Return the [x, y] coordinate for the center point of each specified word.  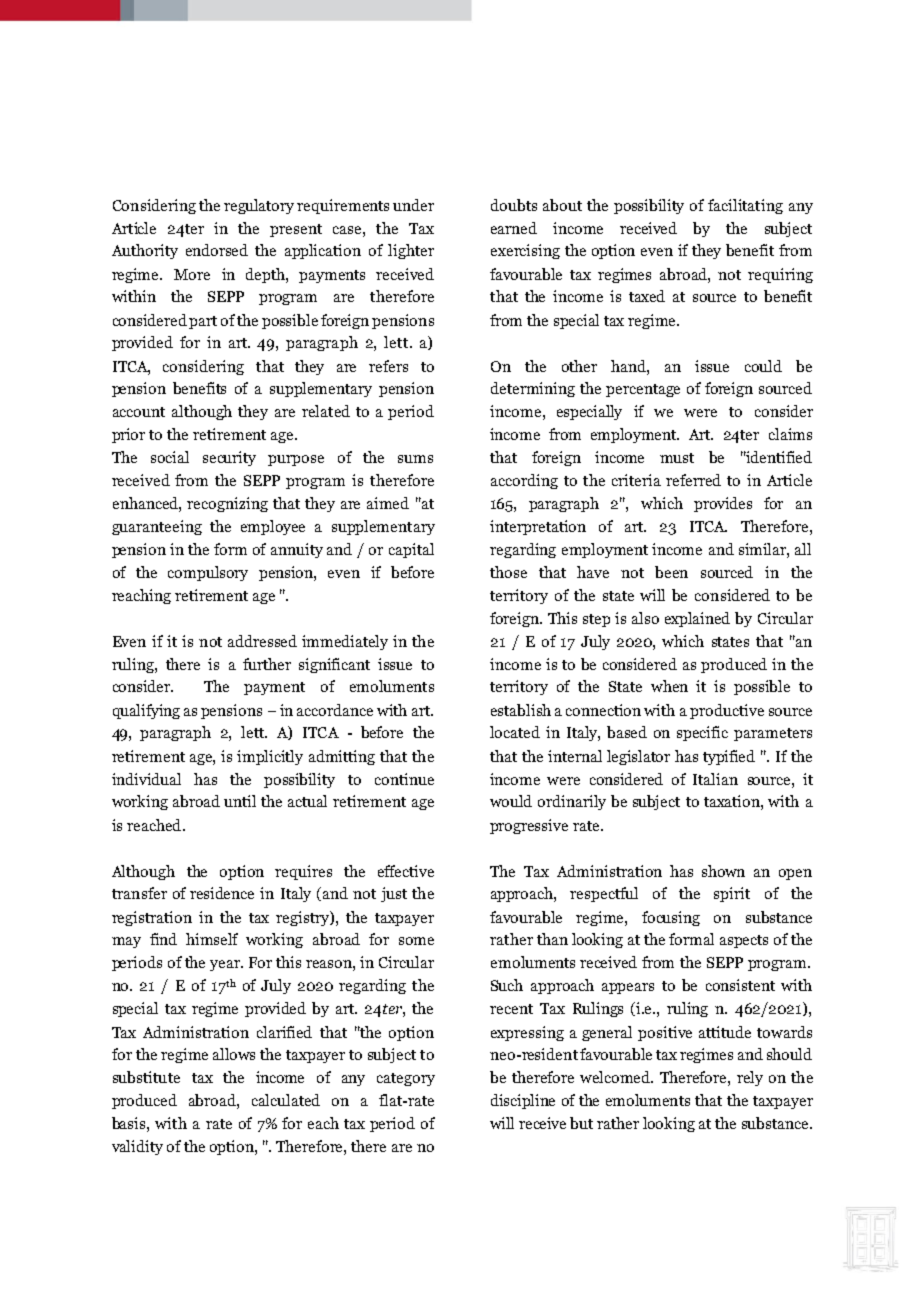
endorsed [217, 250]
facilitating [745, 206]
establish [521, 710]
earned [514, 228]
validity [137, 1147]
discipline [523, 1101]
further [267, 664]
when [669, 686]
